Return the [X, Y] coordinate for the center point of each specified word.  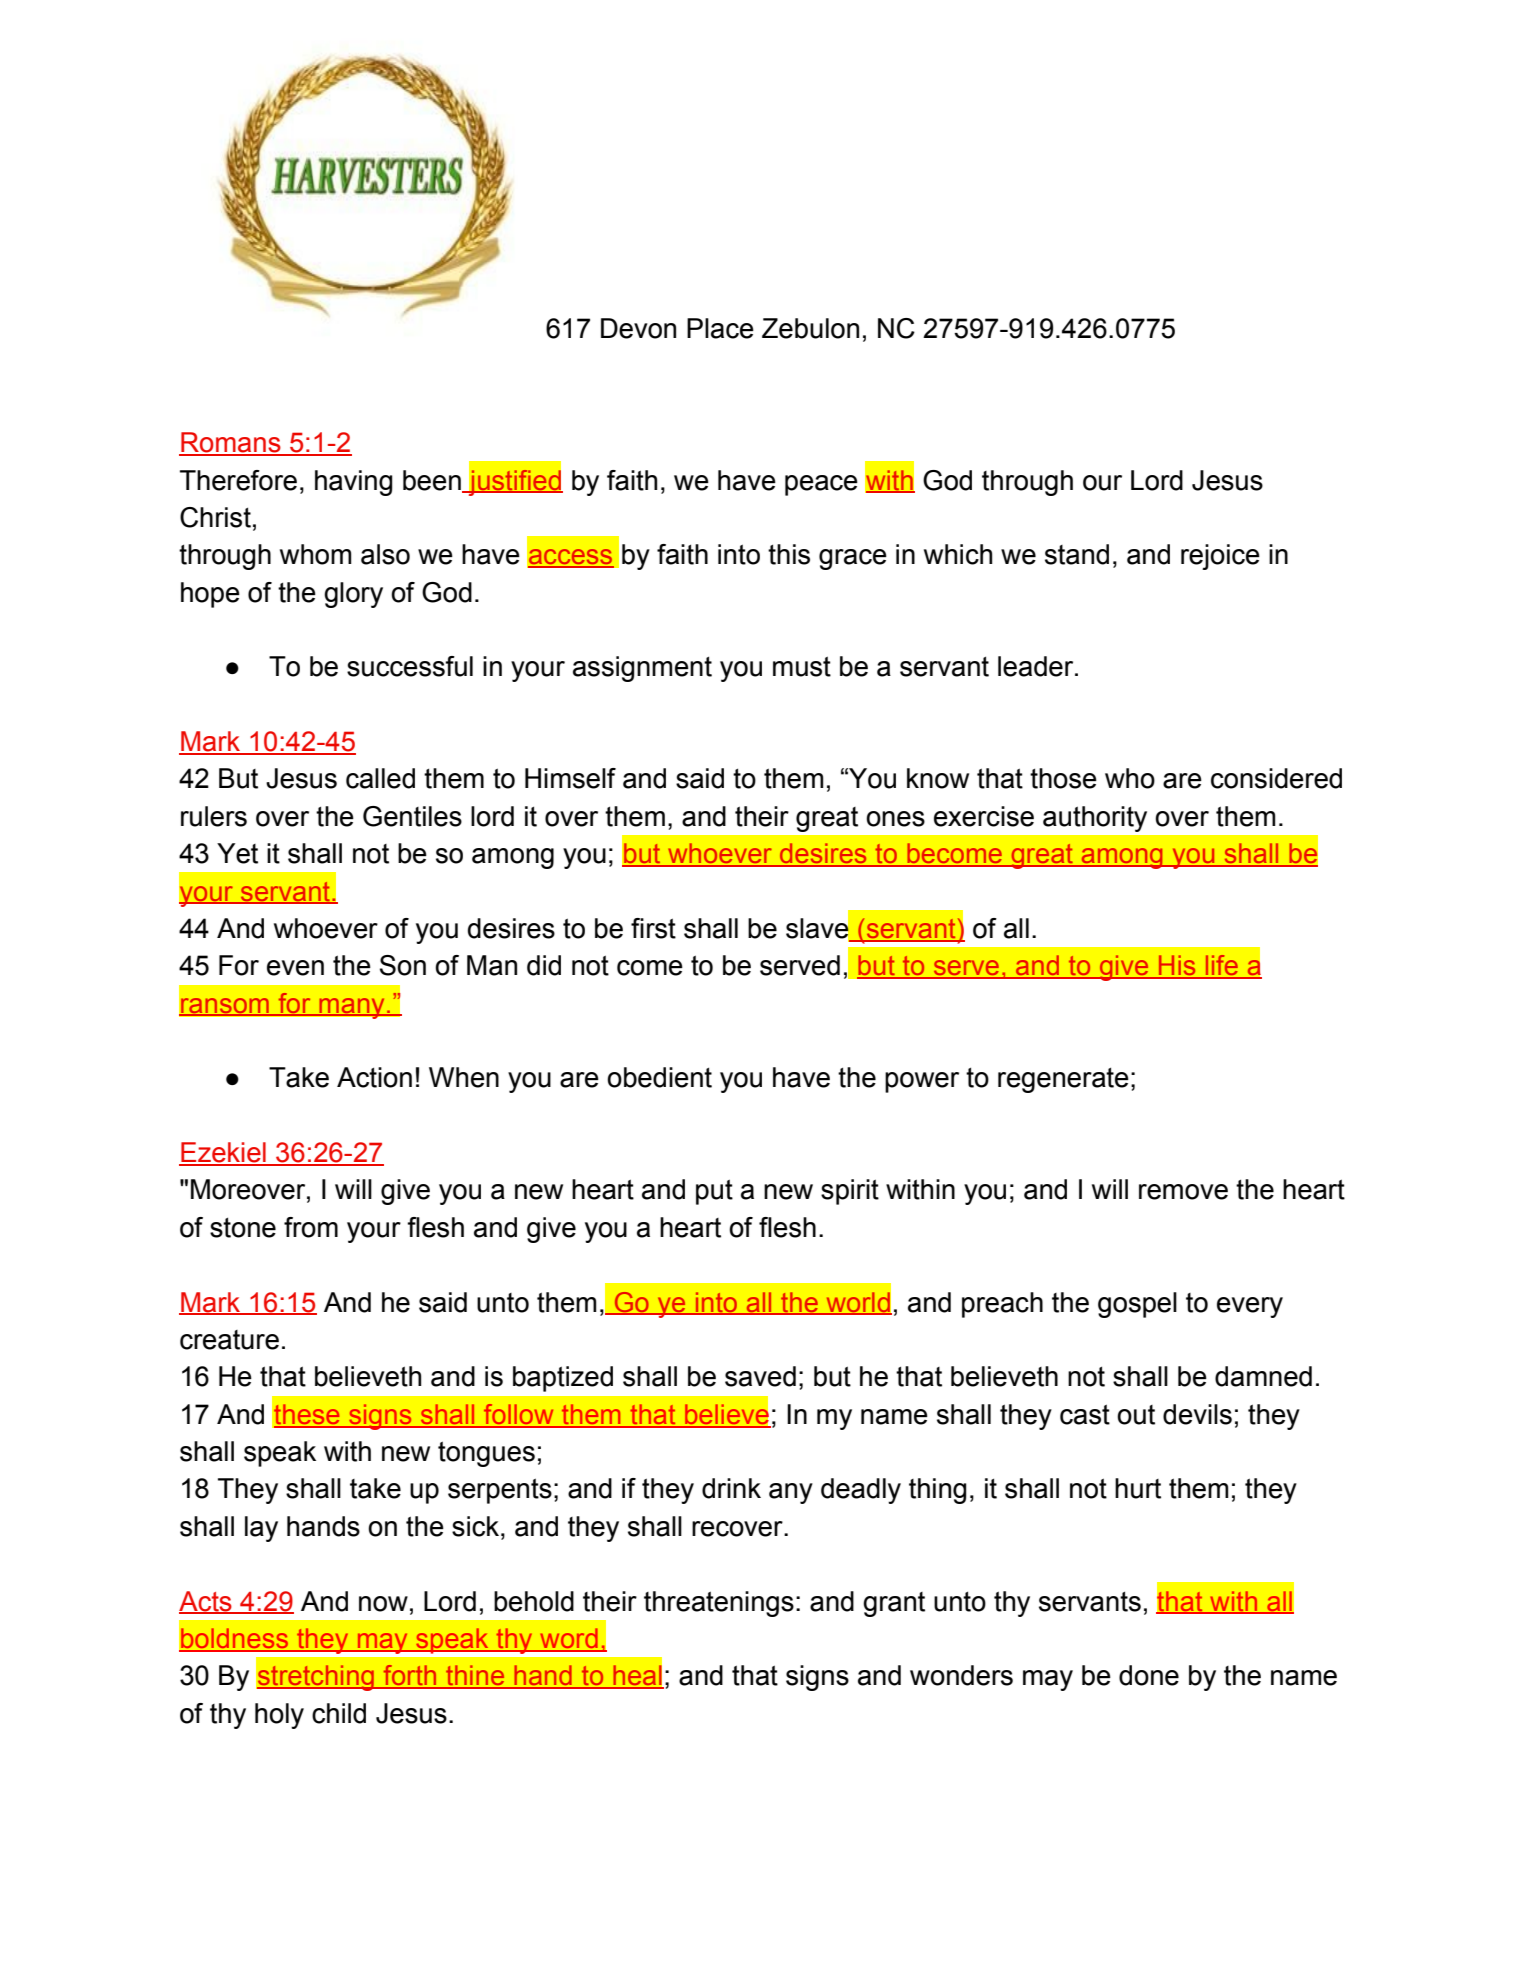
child [339, 1713]
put [714, 1192]
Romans [231, 443]
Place [720, 328]
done [1149, 1675]
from [311, 1227]
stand [1077, 554]
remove [1183, 1192]
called [380, 778]
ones [895, 819]
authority [1095, 819]
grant [894, 1604]
